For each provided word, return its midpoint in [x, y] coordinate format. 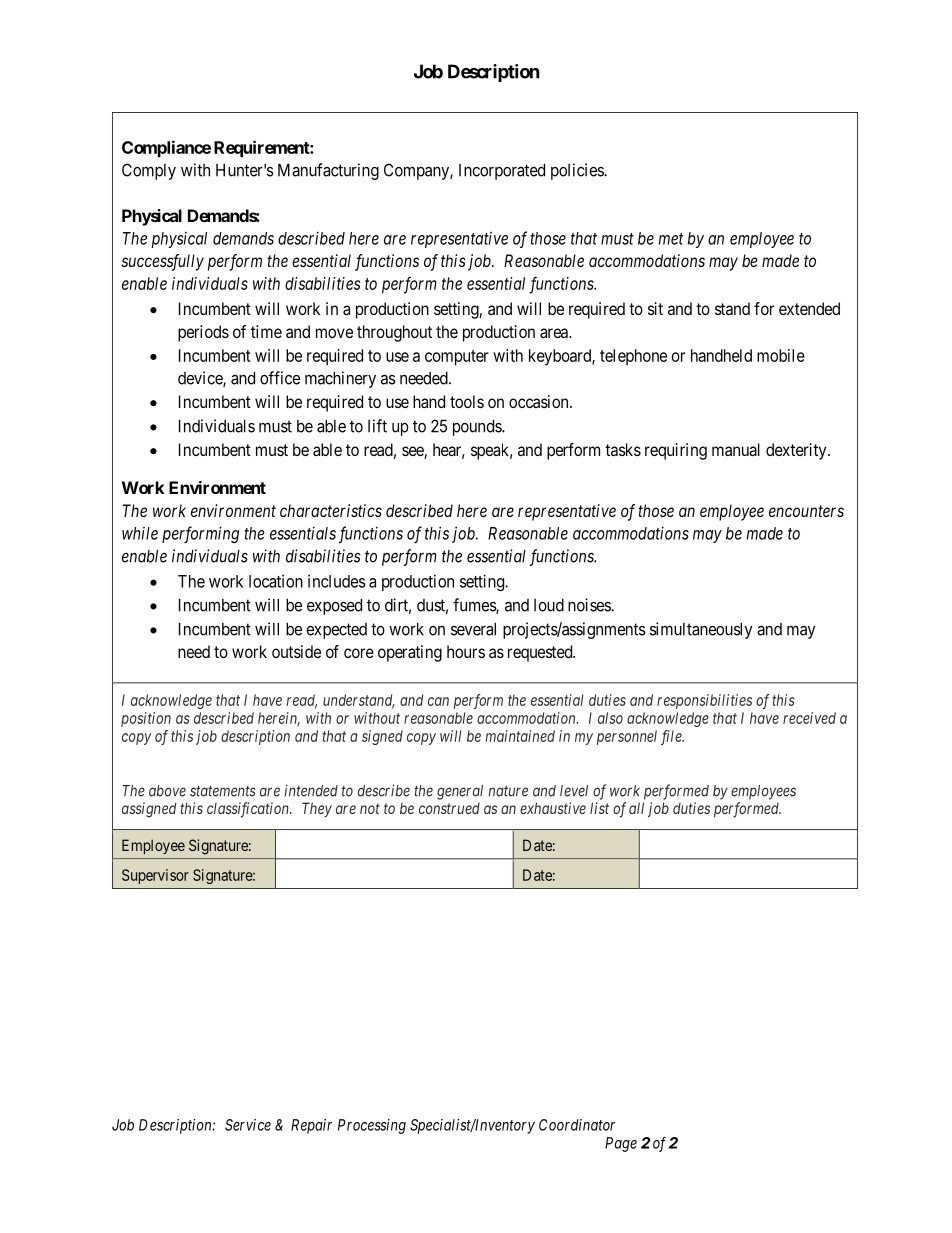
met [671, 239]
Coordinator [577, 1125]
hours [466, 651]
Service [248, 1125]
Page [621, 1144]
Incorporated [502, 171]
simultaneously [701, 630]
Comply [149, 171]
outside [296, 651]
